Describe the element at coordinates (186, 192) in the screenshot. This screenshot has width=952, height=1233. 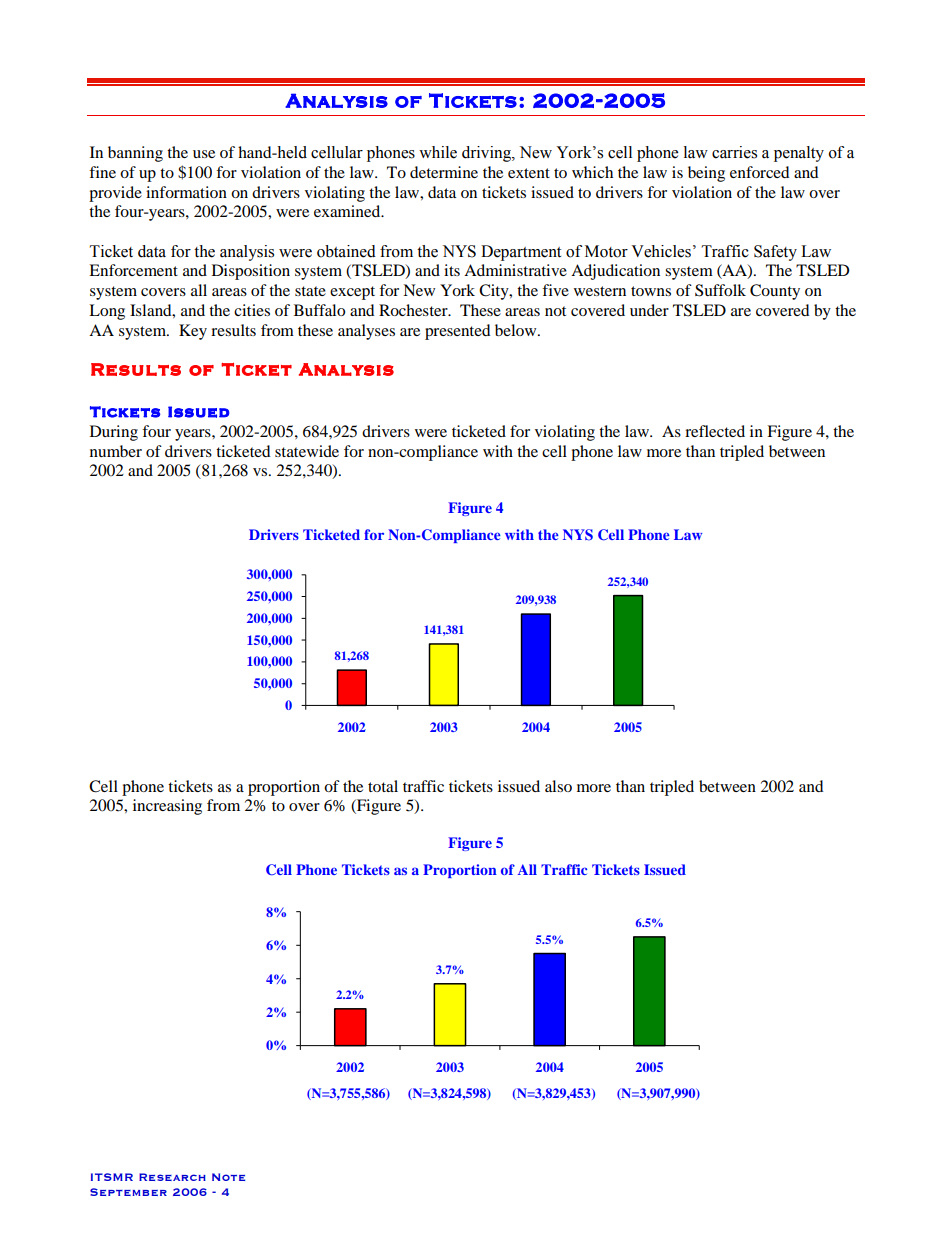
I see `information` at that location.
